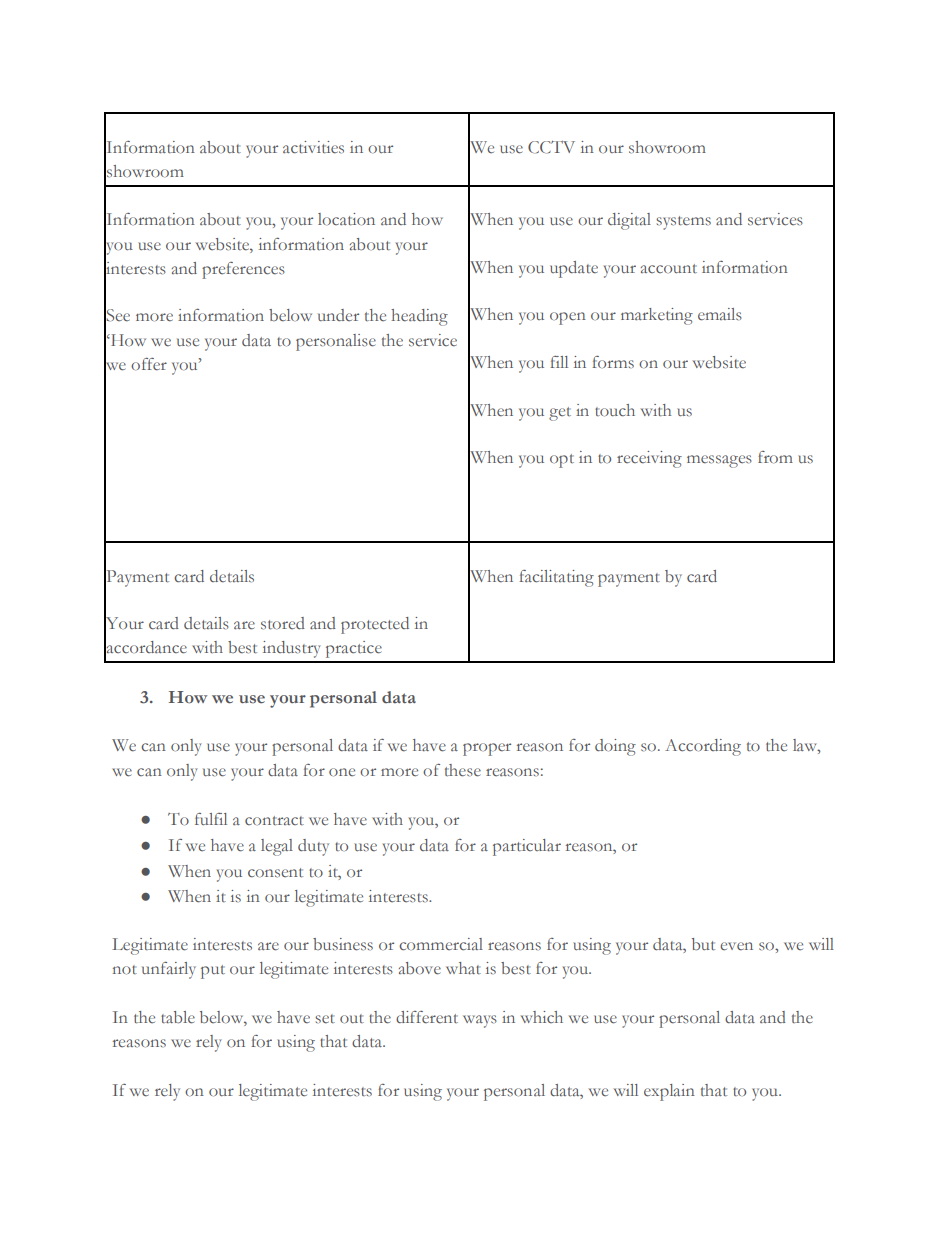 The image size is (952, 1233). Describe the element at coordinates (313, 147) in the document. I see `activities` at that location.
